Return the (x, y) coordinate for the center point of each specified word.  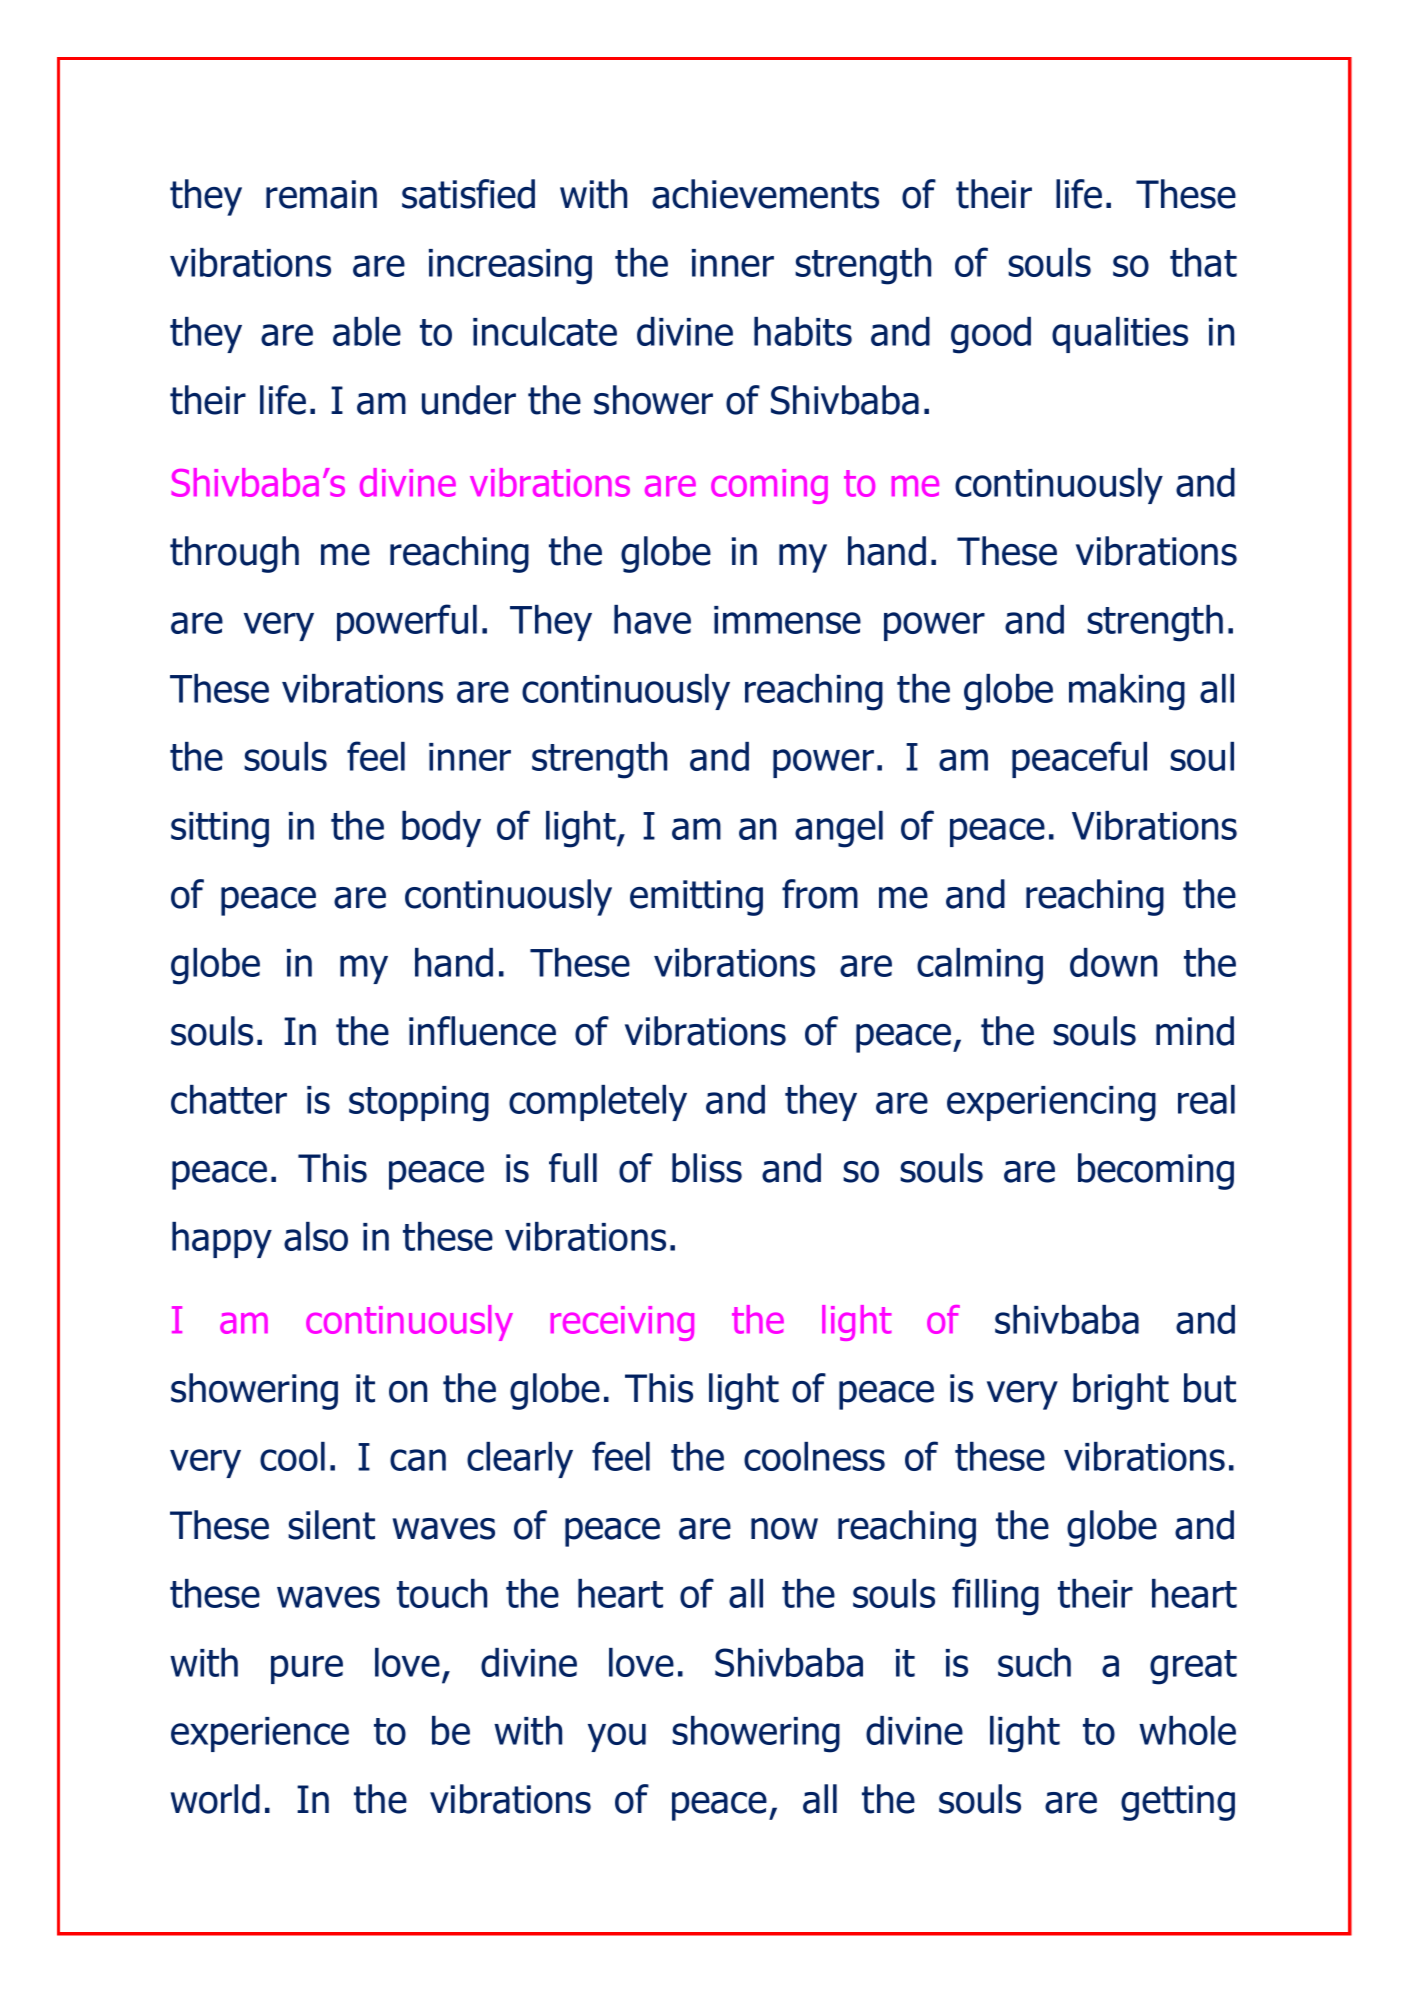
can (418, 1460)
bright (1121, 1391)
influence (482, 1031)
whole (1187, 1730)
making (1127, 692)
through (234, 554)
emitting (696, 898)
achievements (765, 194)
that (1203, 262)
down (1113, 962)
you (617, 1737)
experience (260, 1734)
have (652, 619)
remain (321, 194)
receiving (622, 1323)
